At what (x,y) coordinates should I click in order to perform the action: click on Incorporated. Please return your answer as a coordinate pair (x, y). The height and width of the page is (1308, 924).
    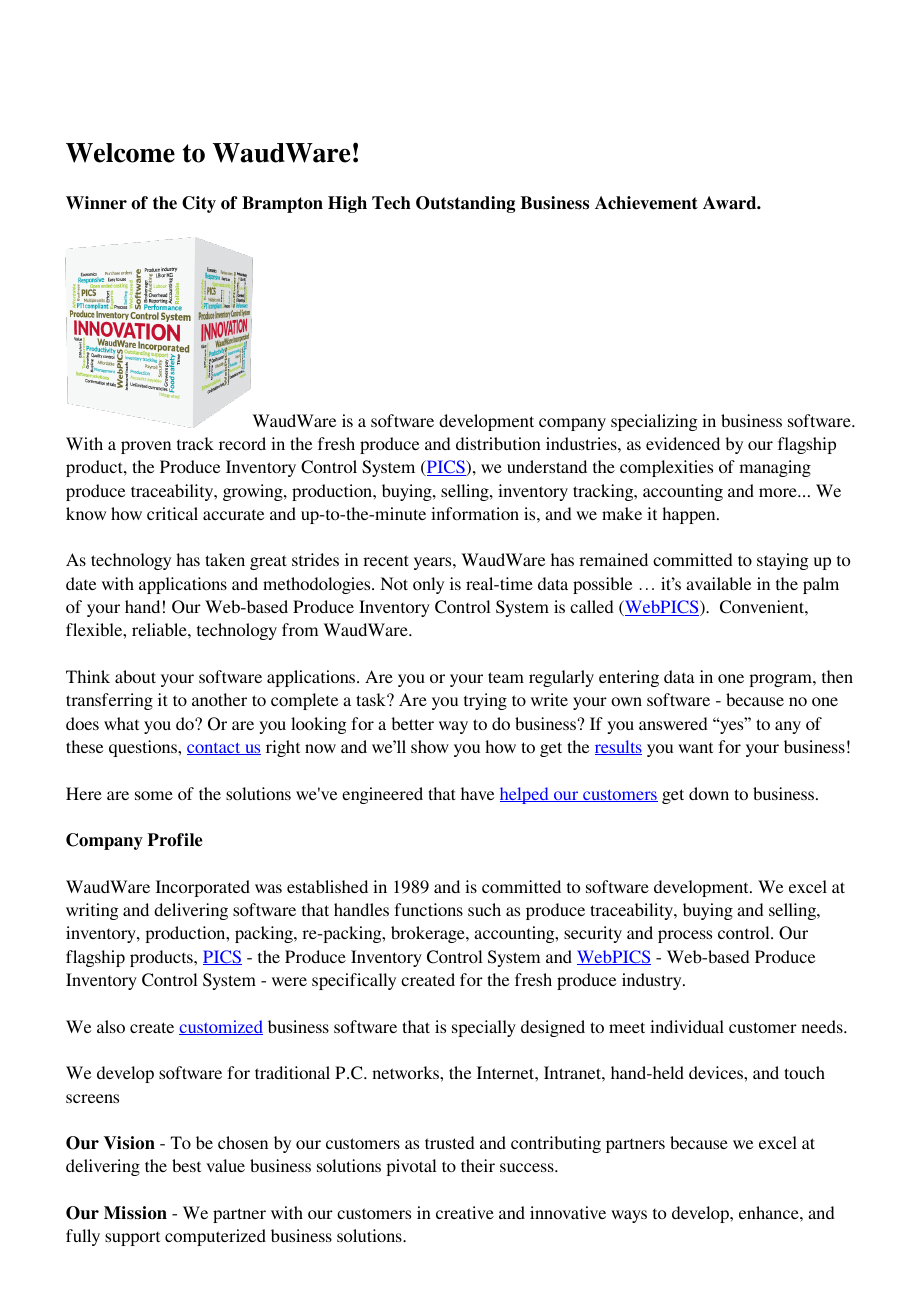
    Looking at the image, I should click on (203, 888).
